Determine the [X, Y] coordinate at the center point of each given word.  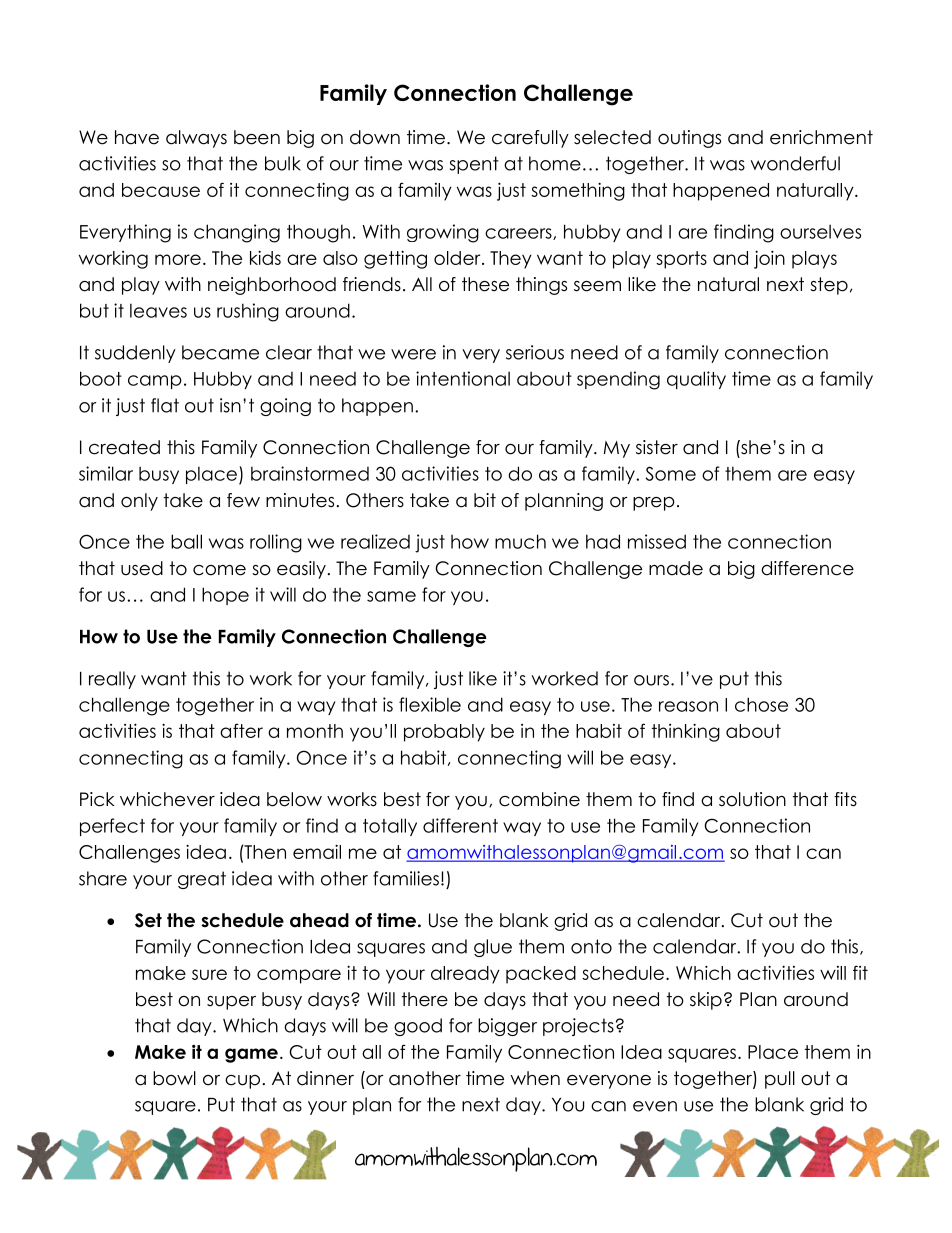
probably [444, 733]
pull [780, 1080]
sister [657, 447]
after [241, 730]
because [161, 190]
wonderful [795, 163]
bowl [174, 1078]
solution [752, 799]
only [139, 502]
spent [474, 165]
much [520, 541]
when [535, 1078]
